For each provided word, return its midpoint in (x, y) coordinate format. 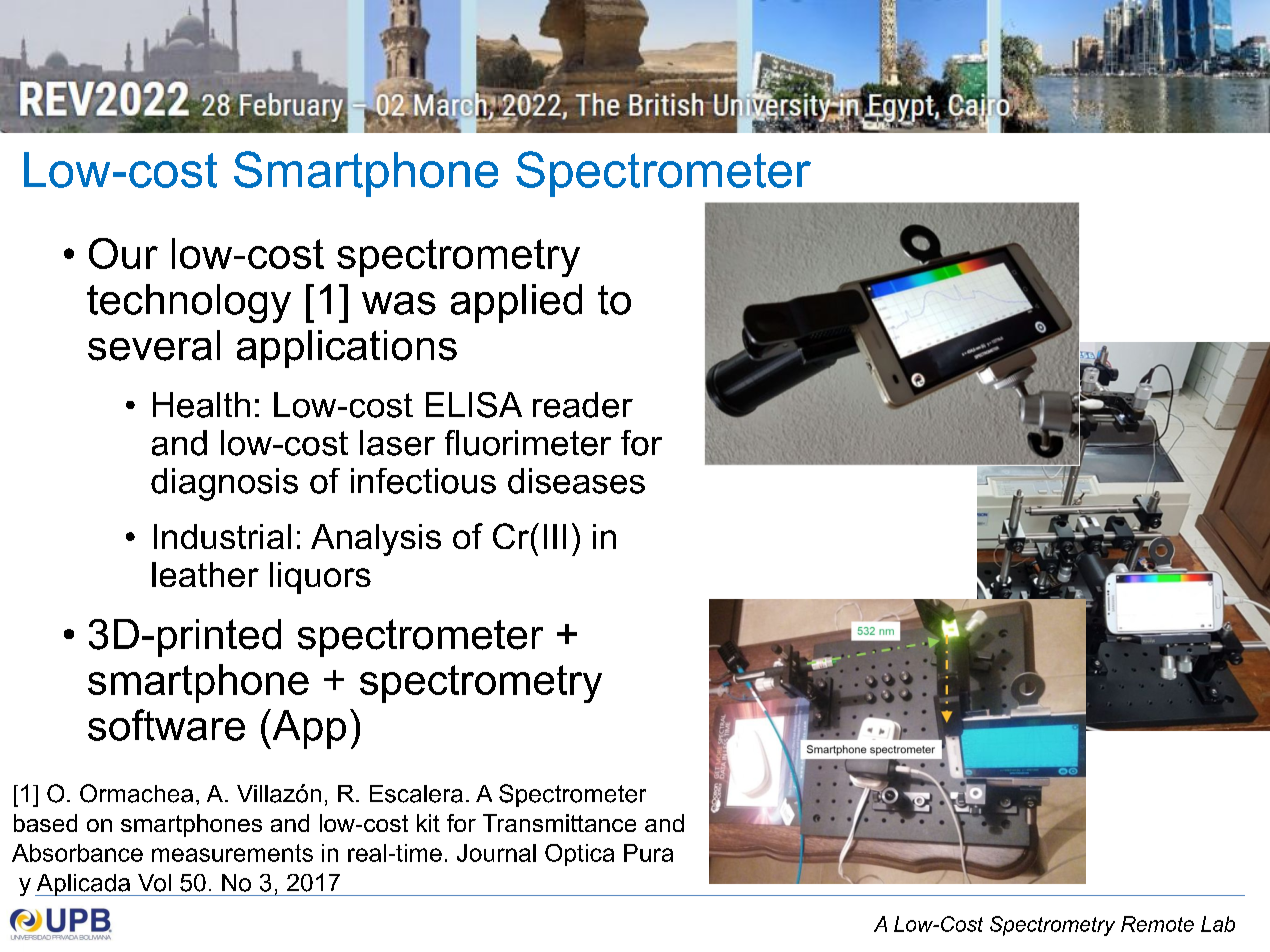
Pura (648, 853)
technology (189, 303)
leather (205, 574)
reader (583, 405)
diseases (576, 481)
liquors (320, 578)
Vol (154, 883)
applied (516, 303)
